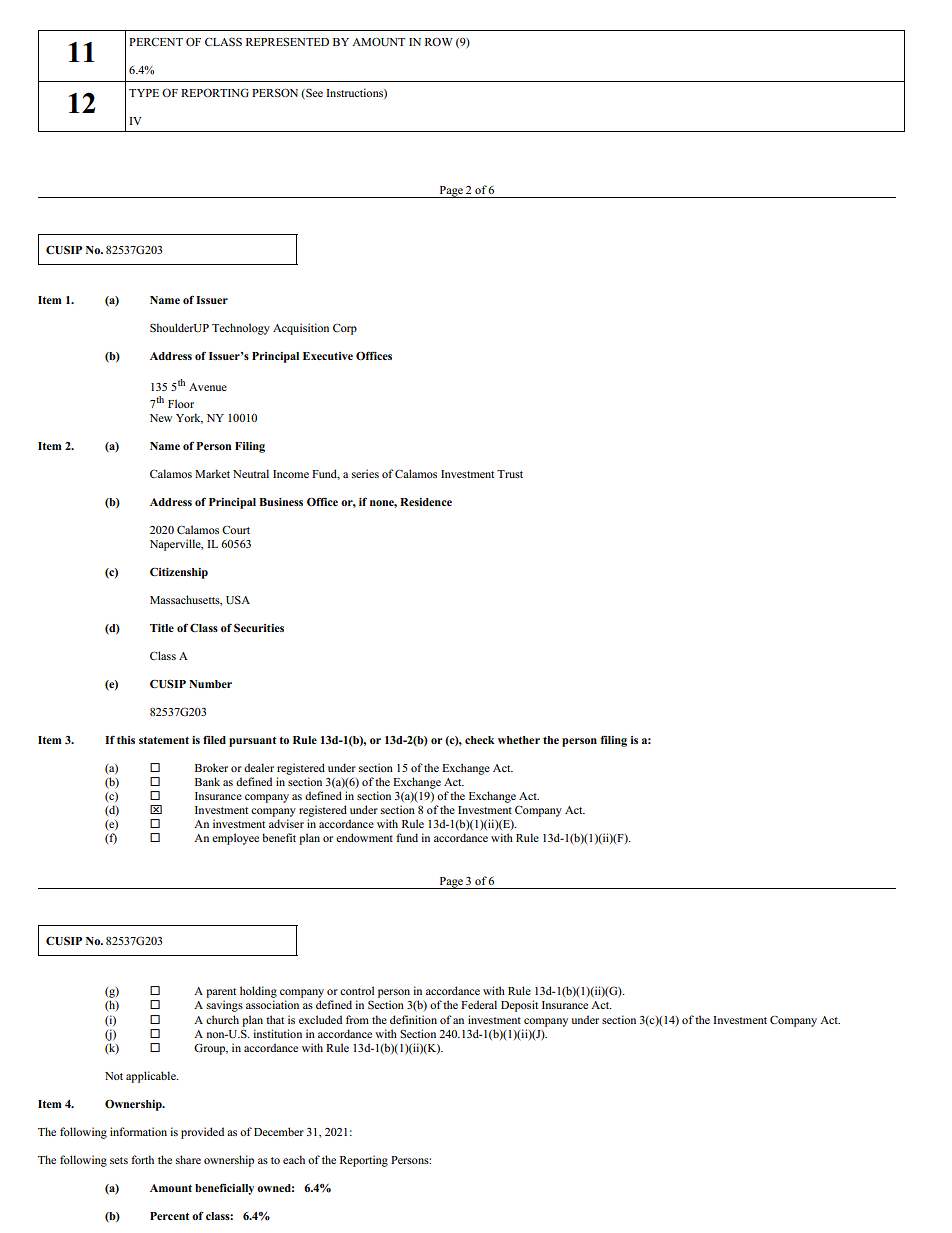 The height and width of the page is (1233, 952). What do you see at coordinates (164, 740) in the page?
I see `statement` at bounding box center [164, 740].
